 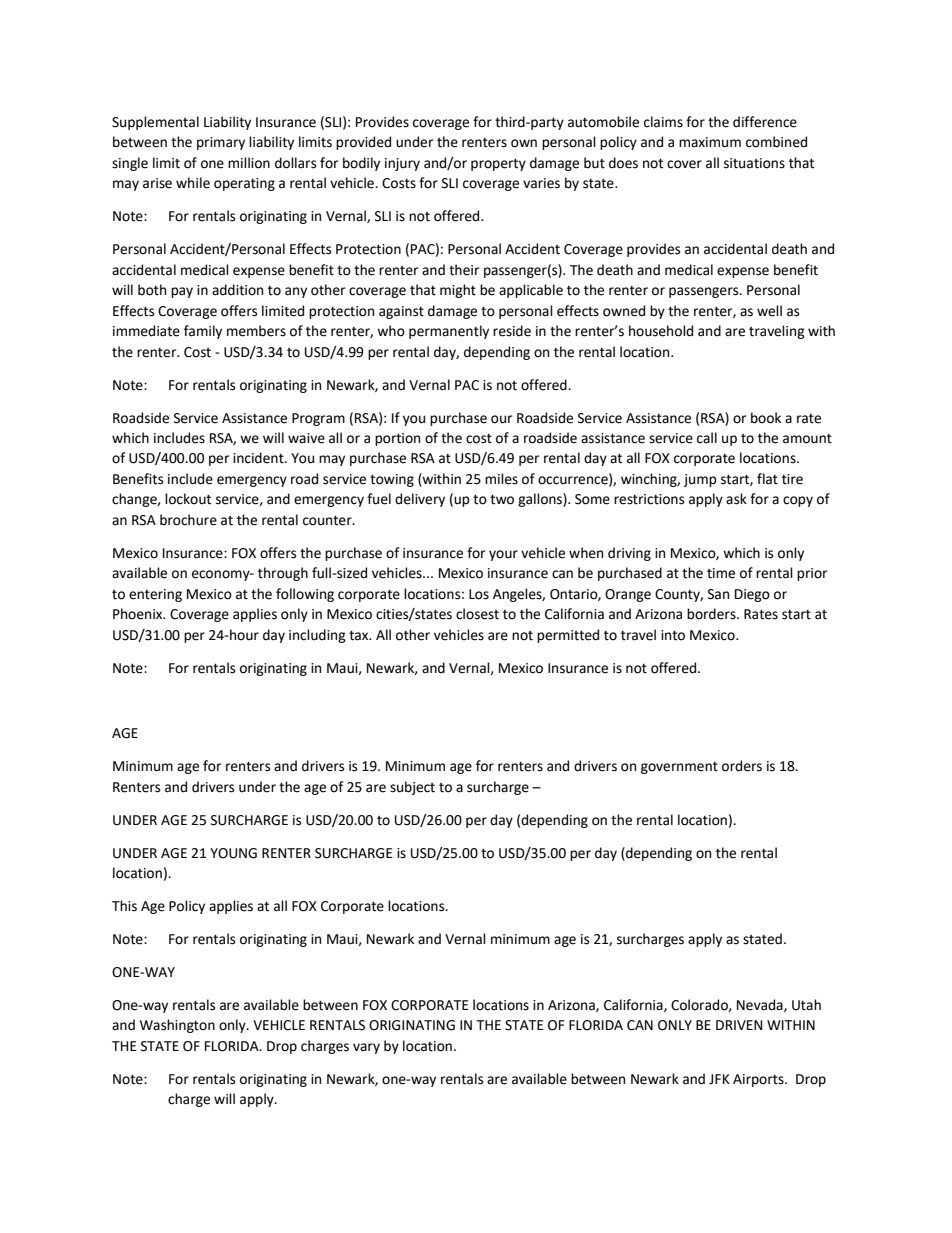 I want to click on primary, so click(x=221, y=143).
